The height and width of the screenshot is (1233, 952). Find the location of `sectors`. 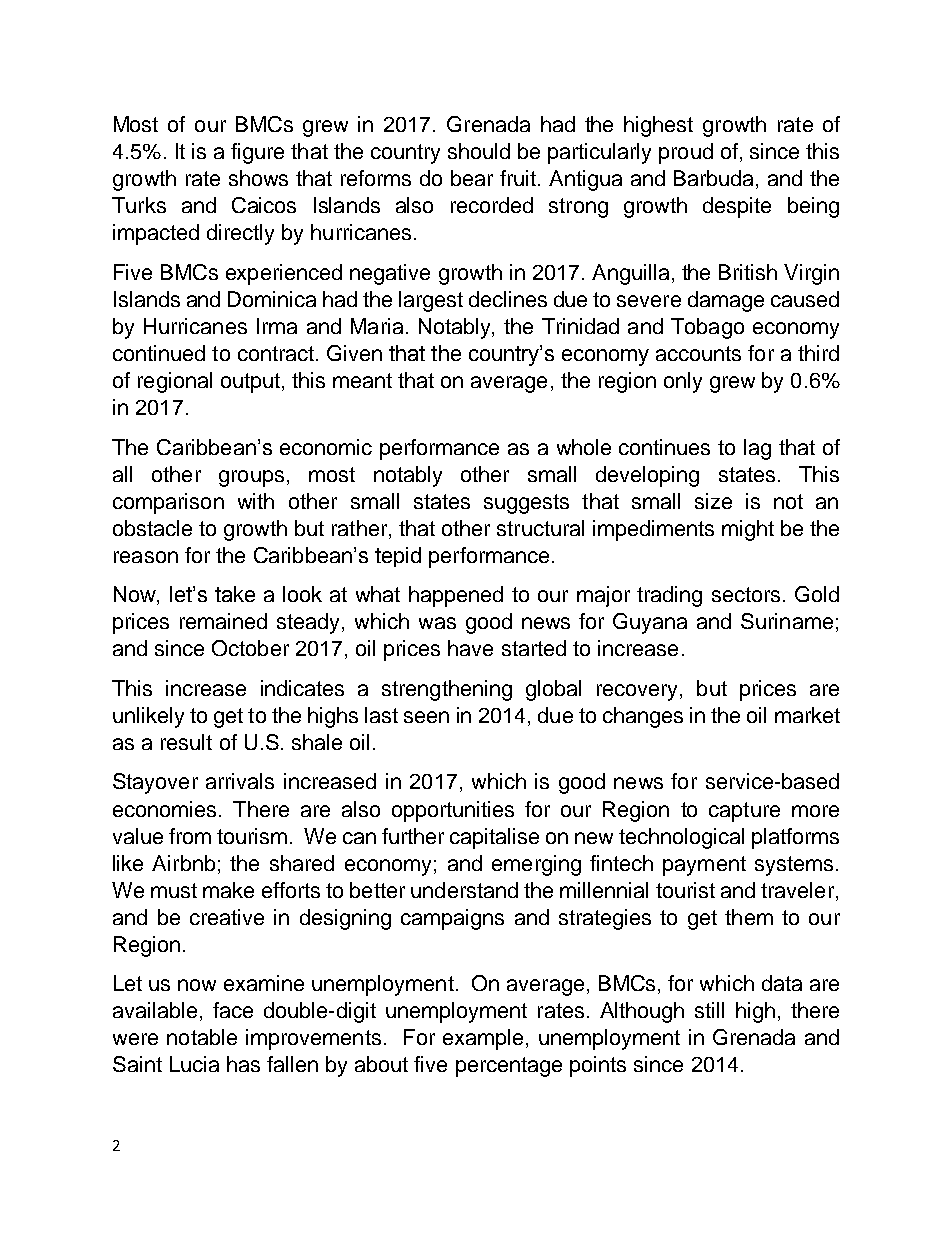

sectors is located at coordinates (746, 594).
